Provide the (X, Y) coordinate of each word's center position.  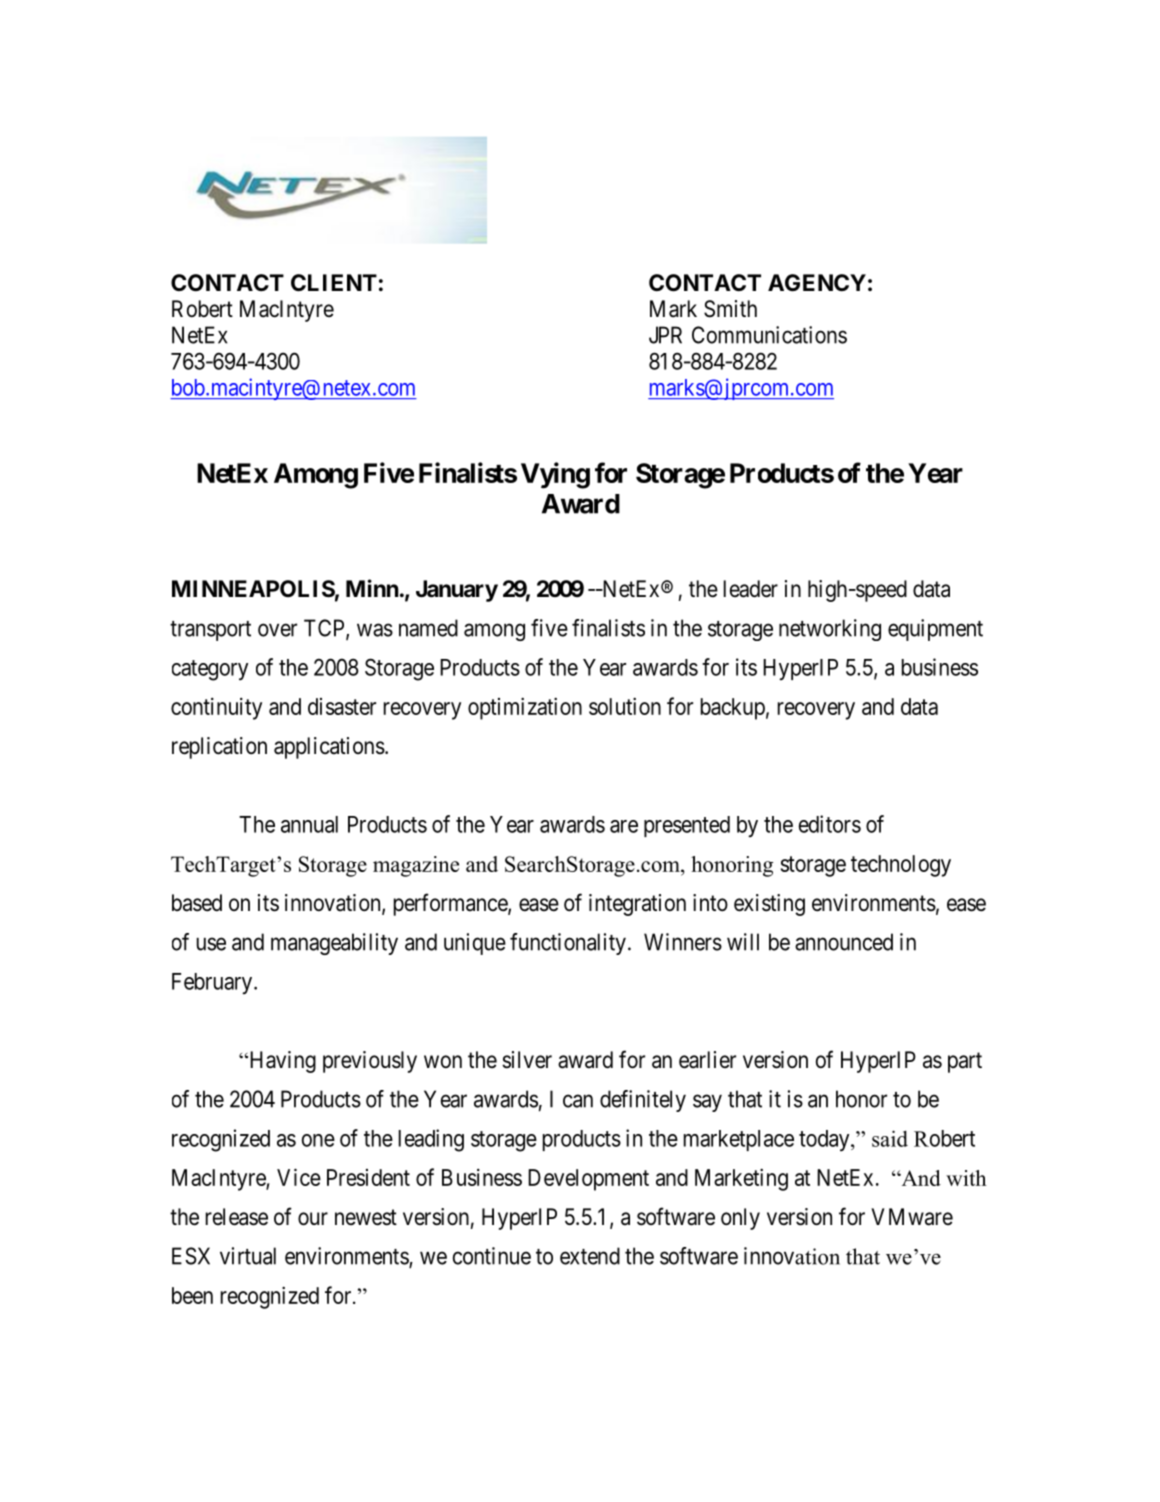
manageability (334, 944)
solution (625, 706)
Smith (730, 309)
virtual (248, 1256)
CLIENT (334, 282)
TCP (325, 629)
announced (844, 942)
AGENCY (817, 282)
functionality (568, 944)
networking (830, 630)
